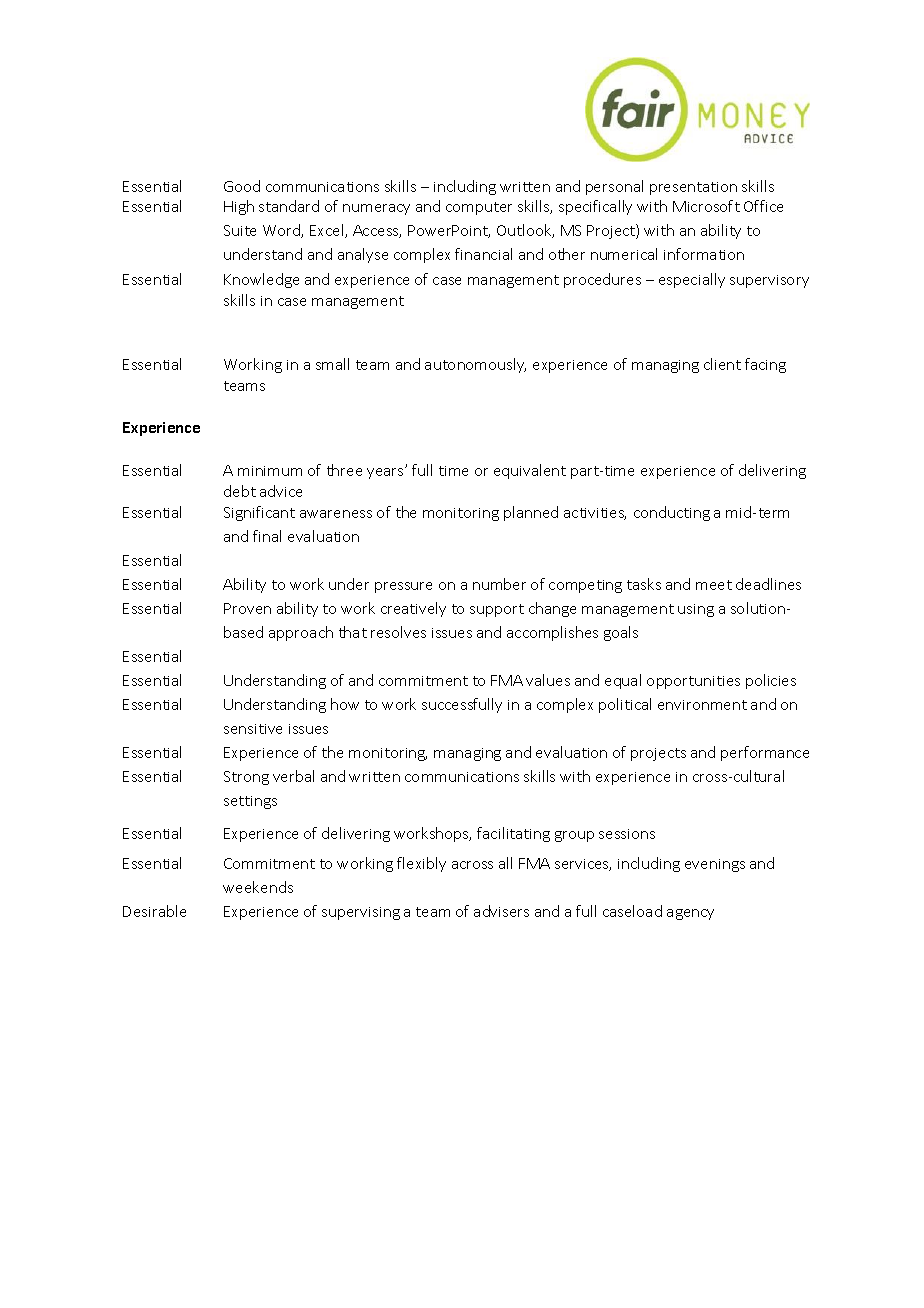  Describe the element at coordinates (247, 608) in the screenshot. I see `Proven` at that location.
